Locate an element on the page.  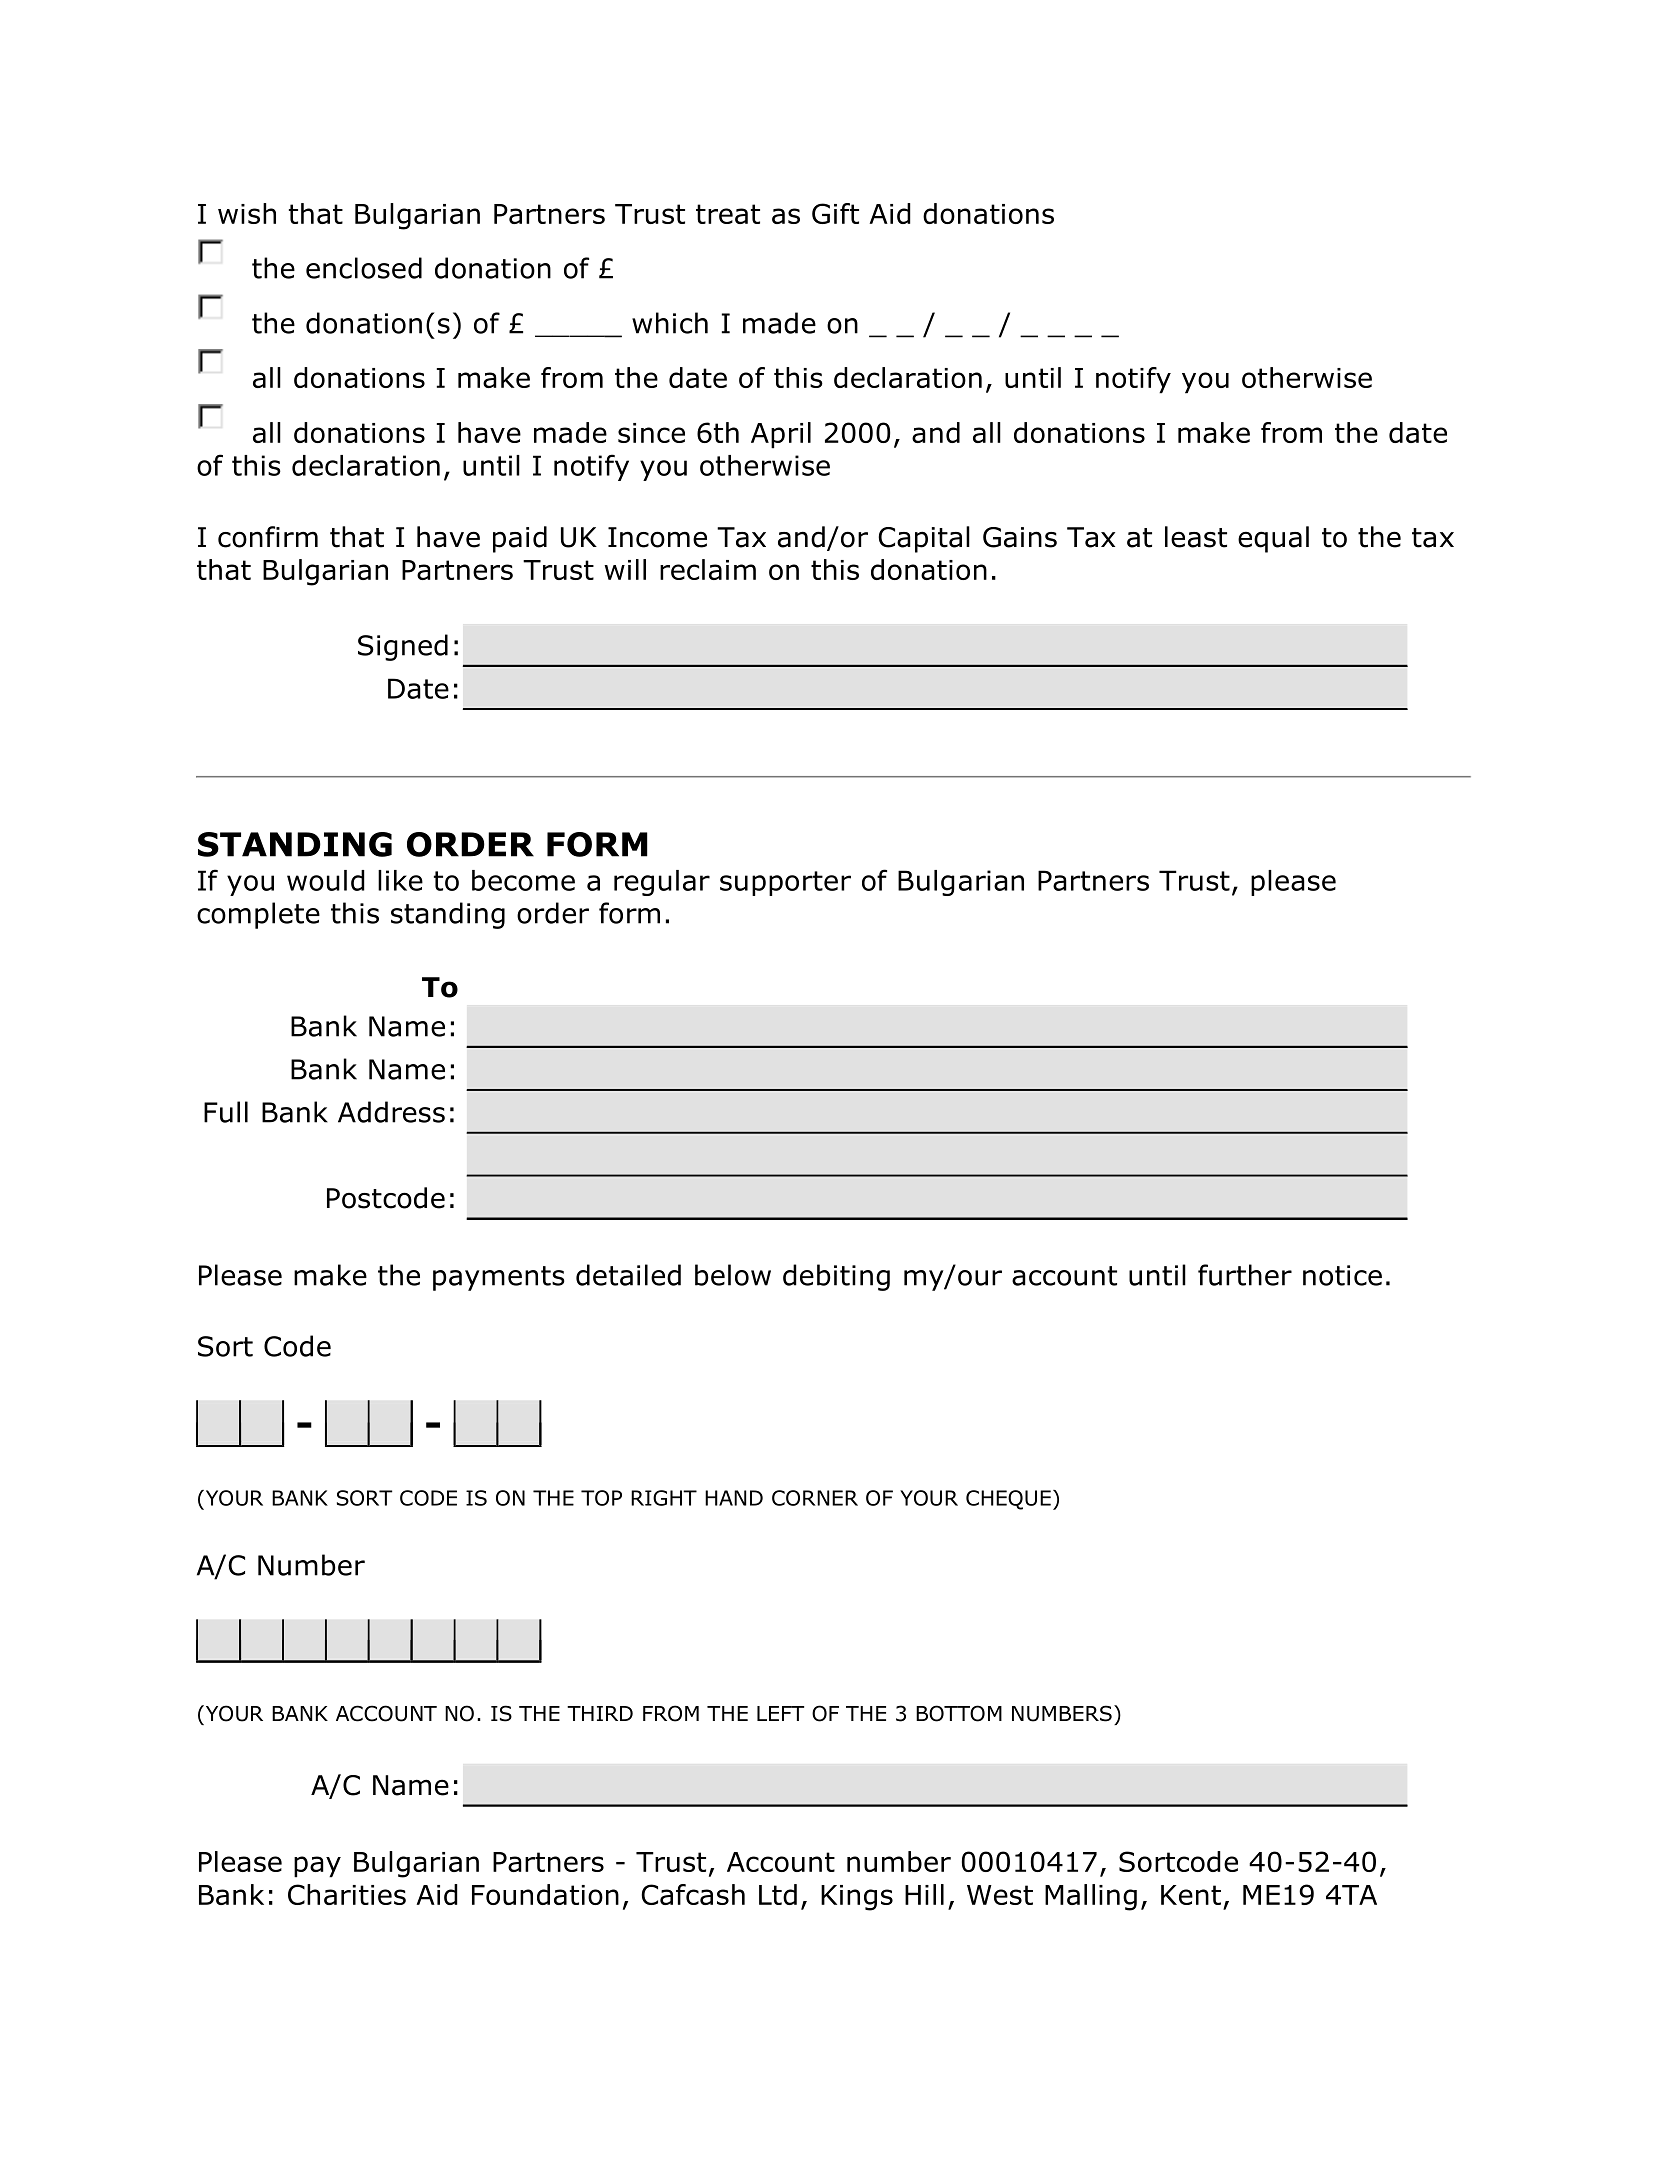
Kent is located at coordinates (1191, 1895).
